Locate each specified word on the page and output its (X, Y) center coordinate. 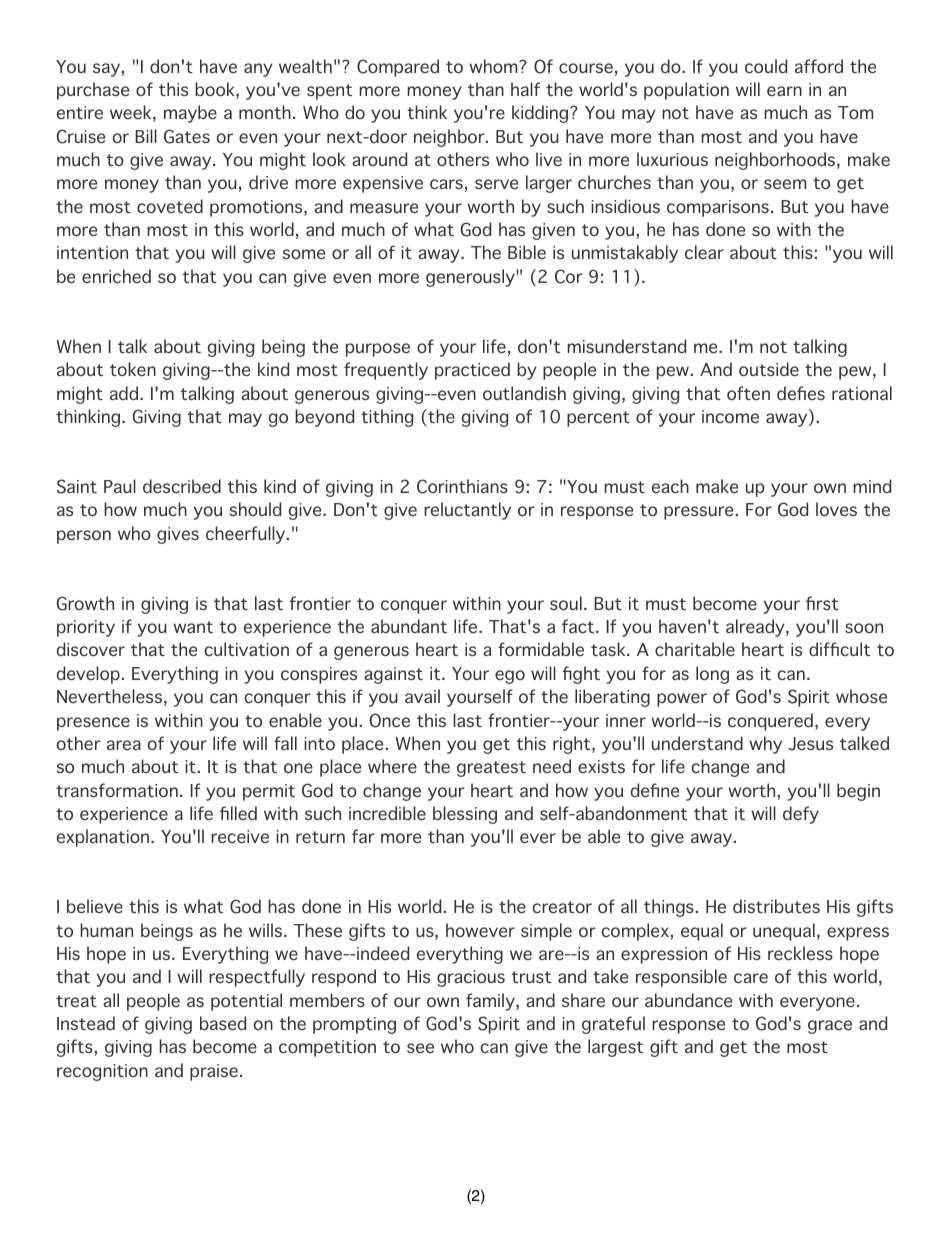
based (223, 1023)
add (124, 393)
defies (801, 393)
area (124, 745)
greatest (491, 769)
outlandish (524, 393)
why (765, 745)
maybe (190, 114)
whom (494, 66)
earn (784, 91)
